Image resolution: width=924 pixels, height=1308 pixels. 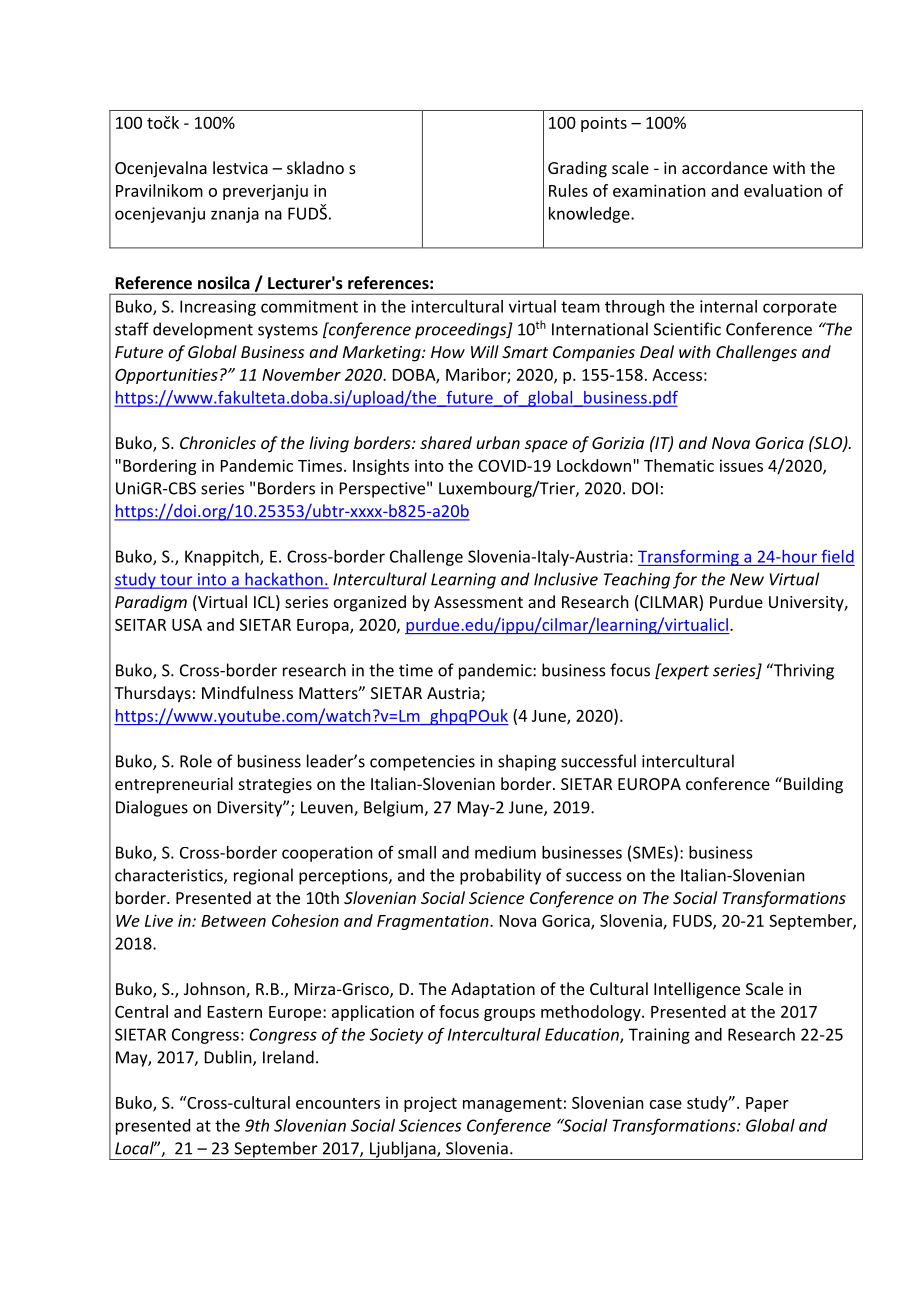 I want to click on Paper, so click(x=767, y=1104).
